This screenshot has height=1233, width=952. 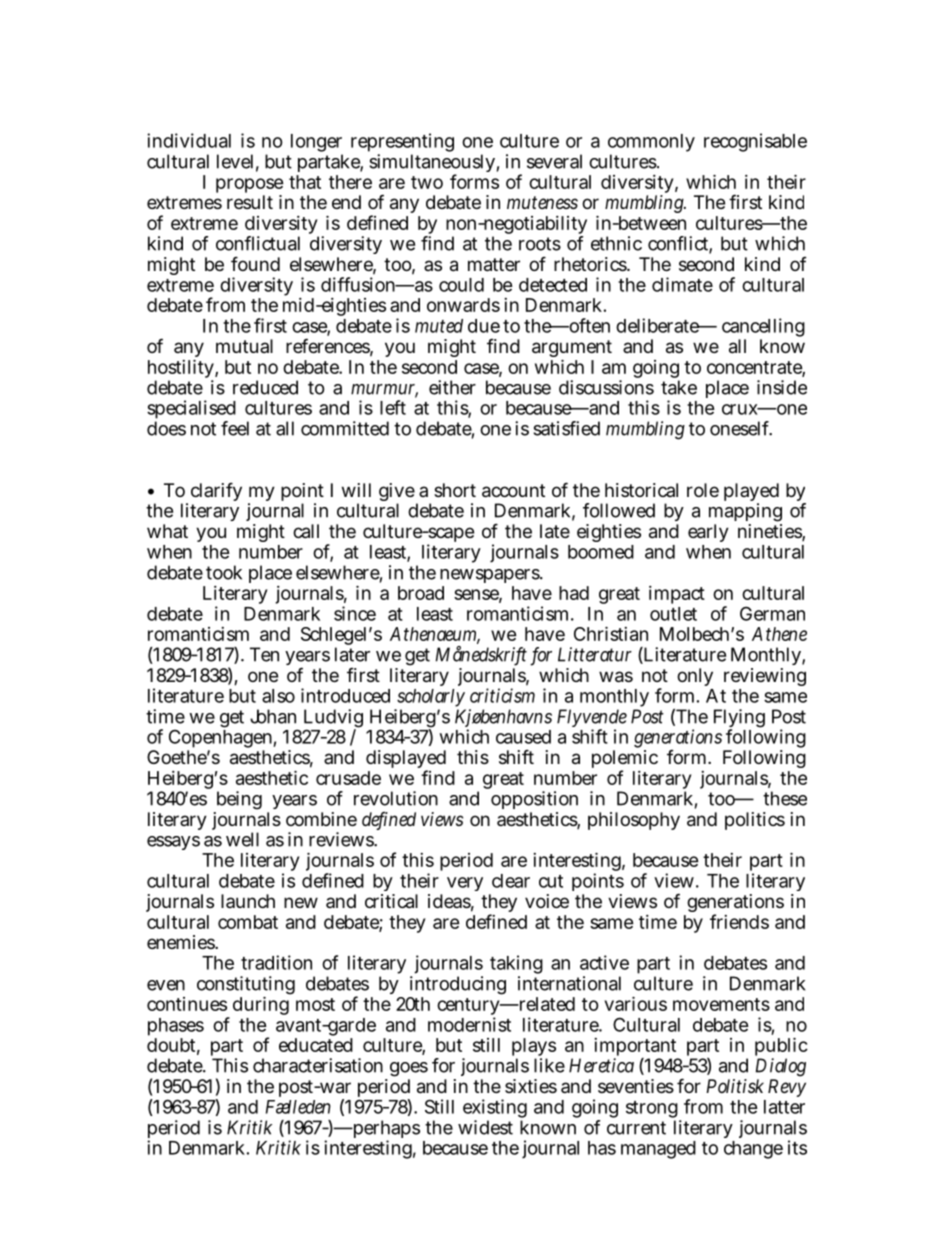 I want to click on very, so click(x=465, y=884).
